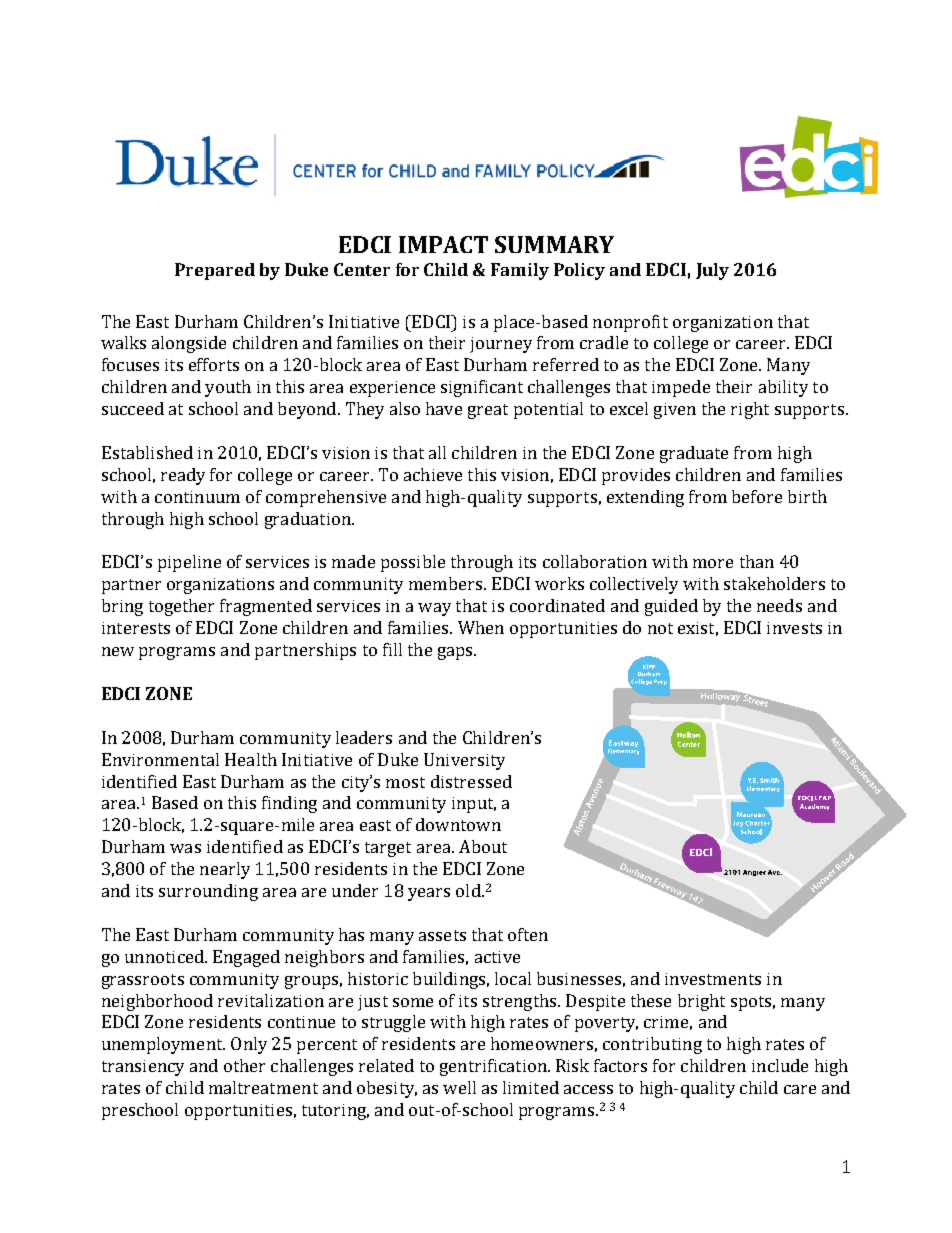  What do you see at coordinates (713, 563) in the document?
I see `more` at bounding box center [713, 563].
